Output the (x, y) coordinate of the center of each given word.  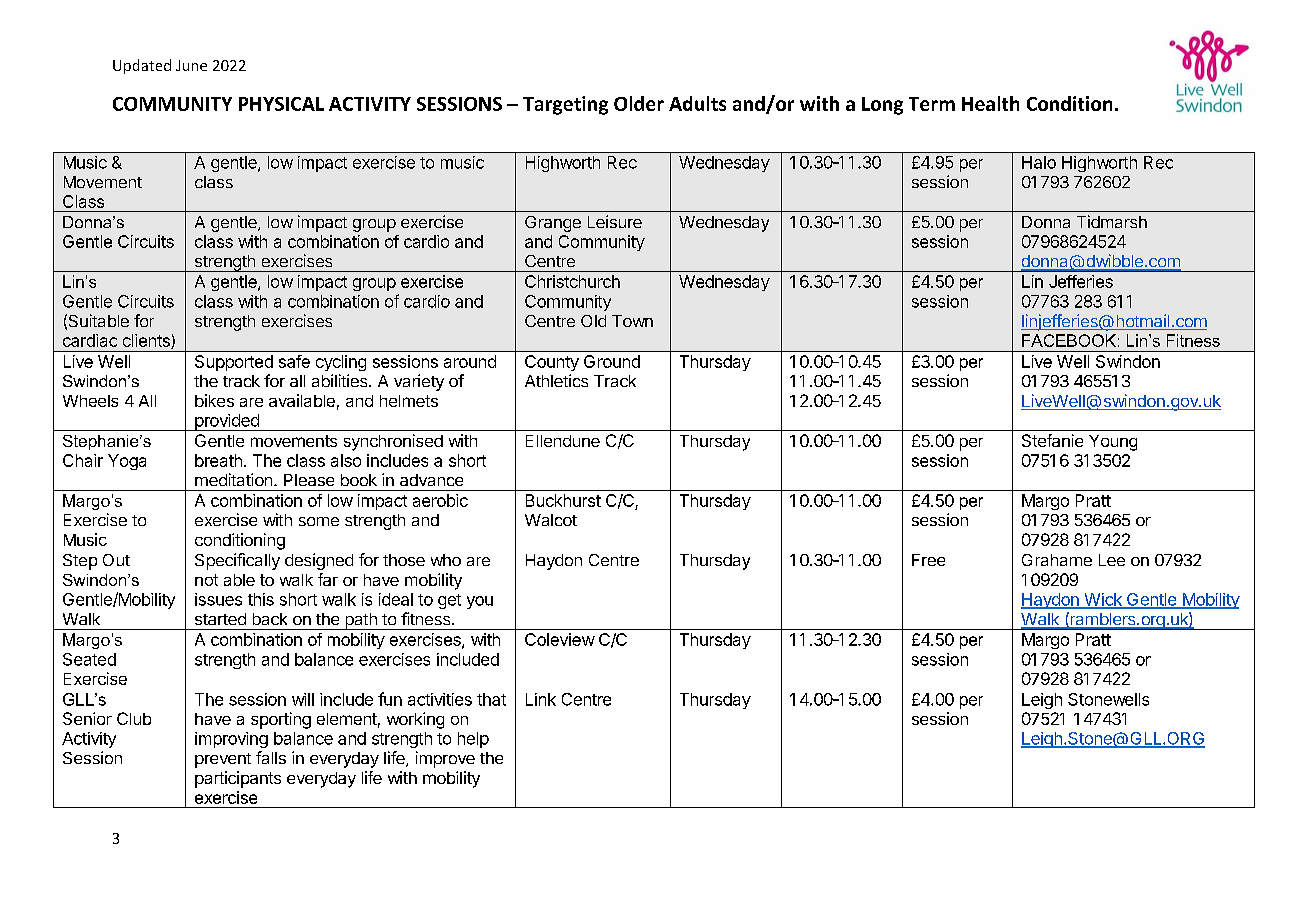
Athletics (556, 380)
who (446, 560)
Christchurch (572, 281)
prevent (223, 760)
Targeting (565, 105)
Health (990, 103)
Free (928, 560)
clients (147, 341)
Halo (1039, 162)
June (191, 65)
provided (227, 422)
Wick (1103, 600)
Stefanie (1052, 440)
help (473, 740)
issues (218, 599)
